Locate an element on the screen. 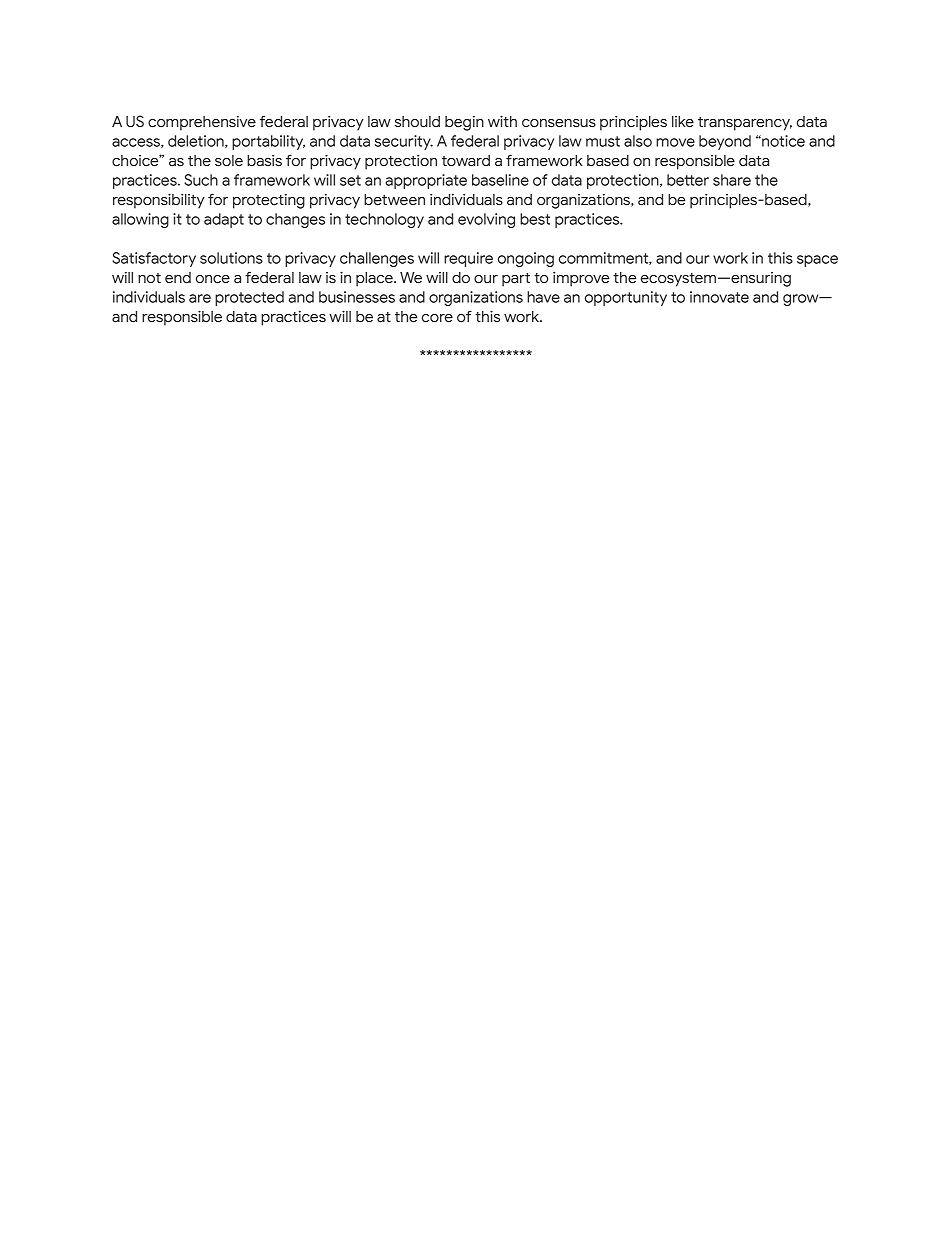 This screenshot has width=952, height=1233. evolving is located at coordinates (486, 220).
